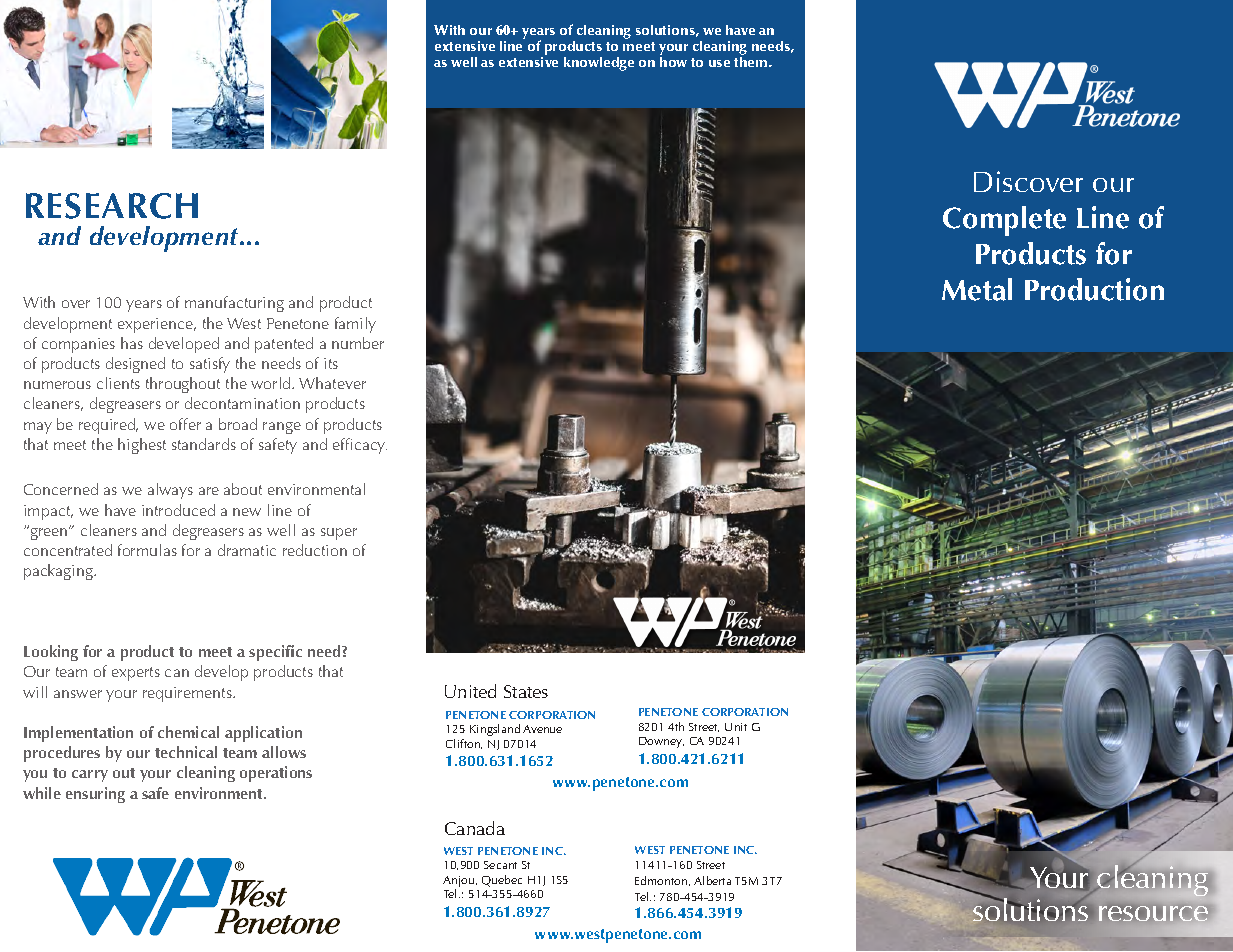 This screenshot has height=952, width=1233. What do you see at coordinates (355, 325) in the screenshot?
I see `family` at bounding box center [355, 325].
